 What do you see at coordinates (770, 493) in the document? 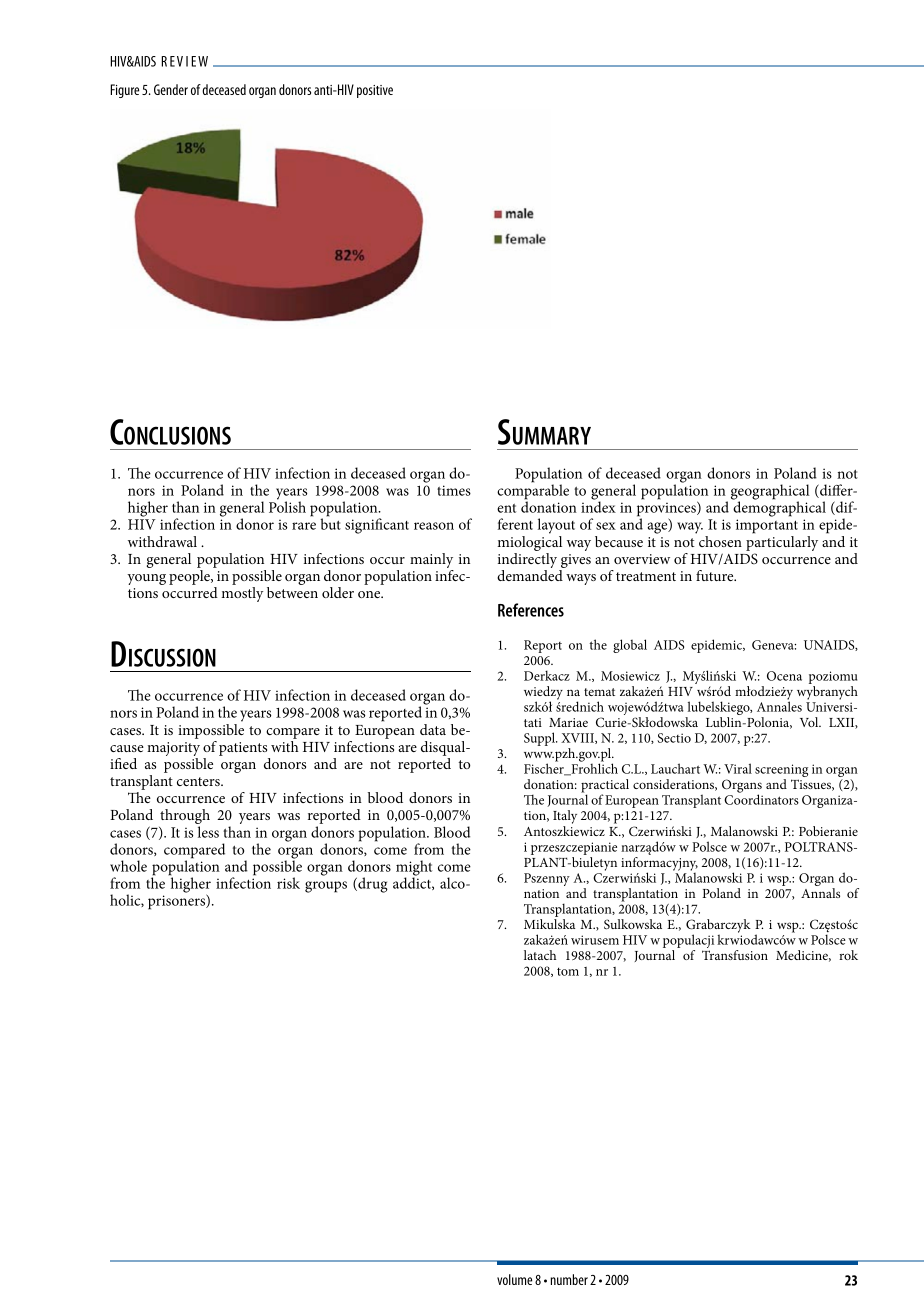
I see `geographical` at bounding box center [770, 493].
